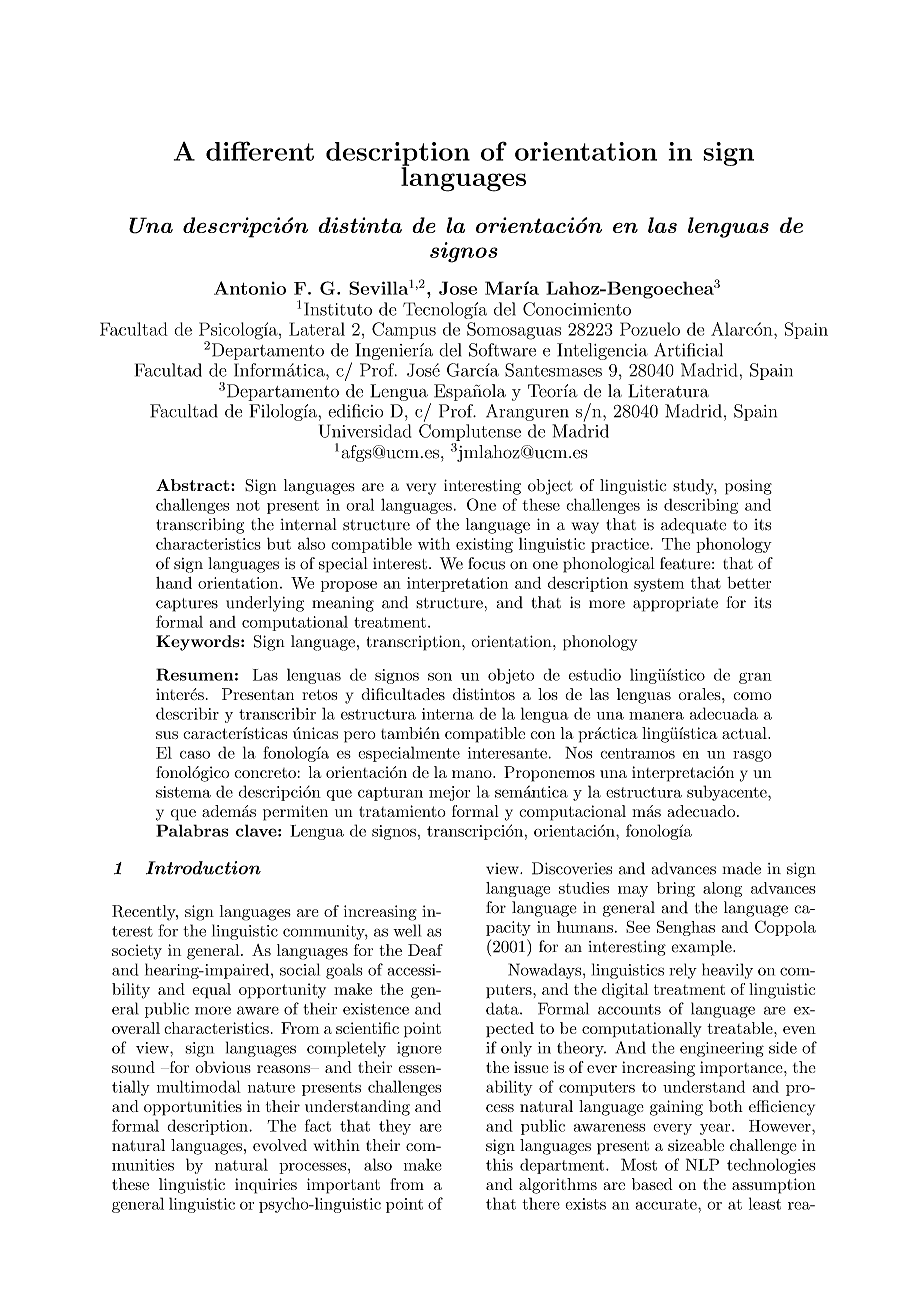 The height and width of the screenshot is (1308, 924). What do you see at coordinates (749, 582) in the screenshot?
I see `better` at bounding box center [749, 582].
